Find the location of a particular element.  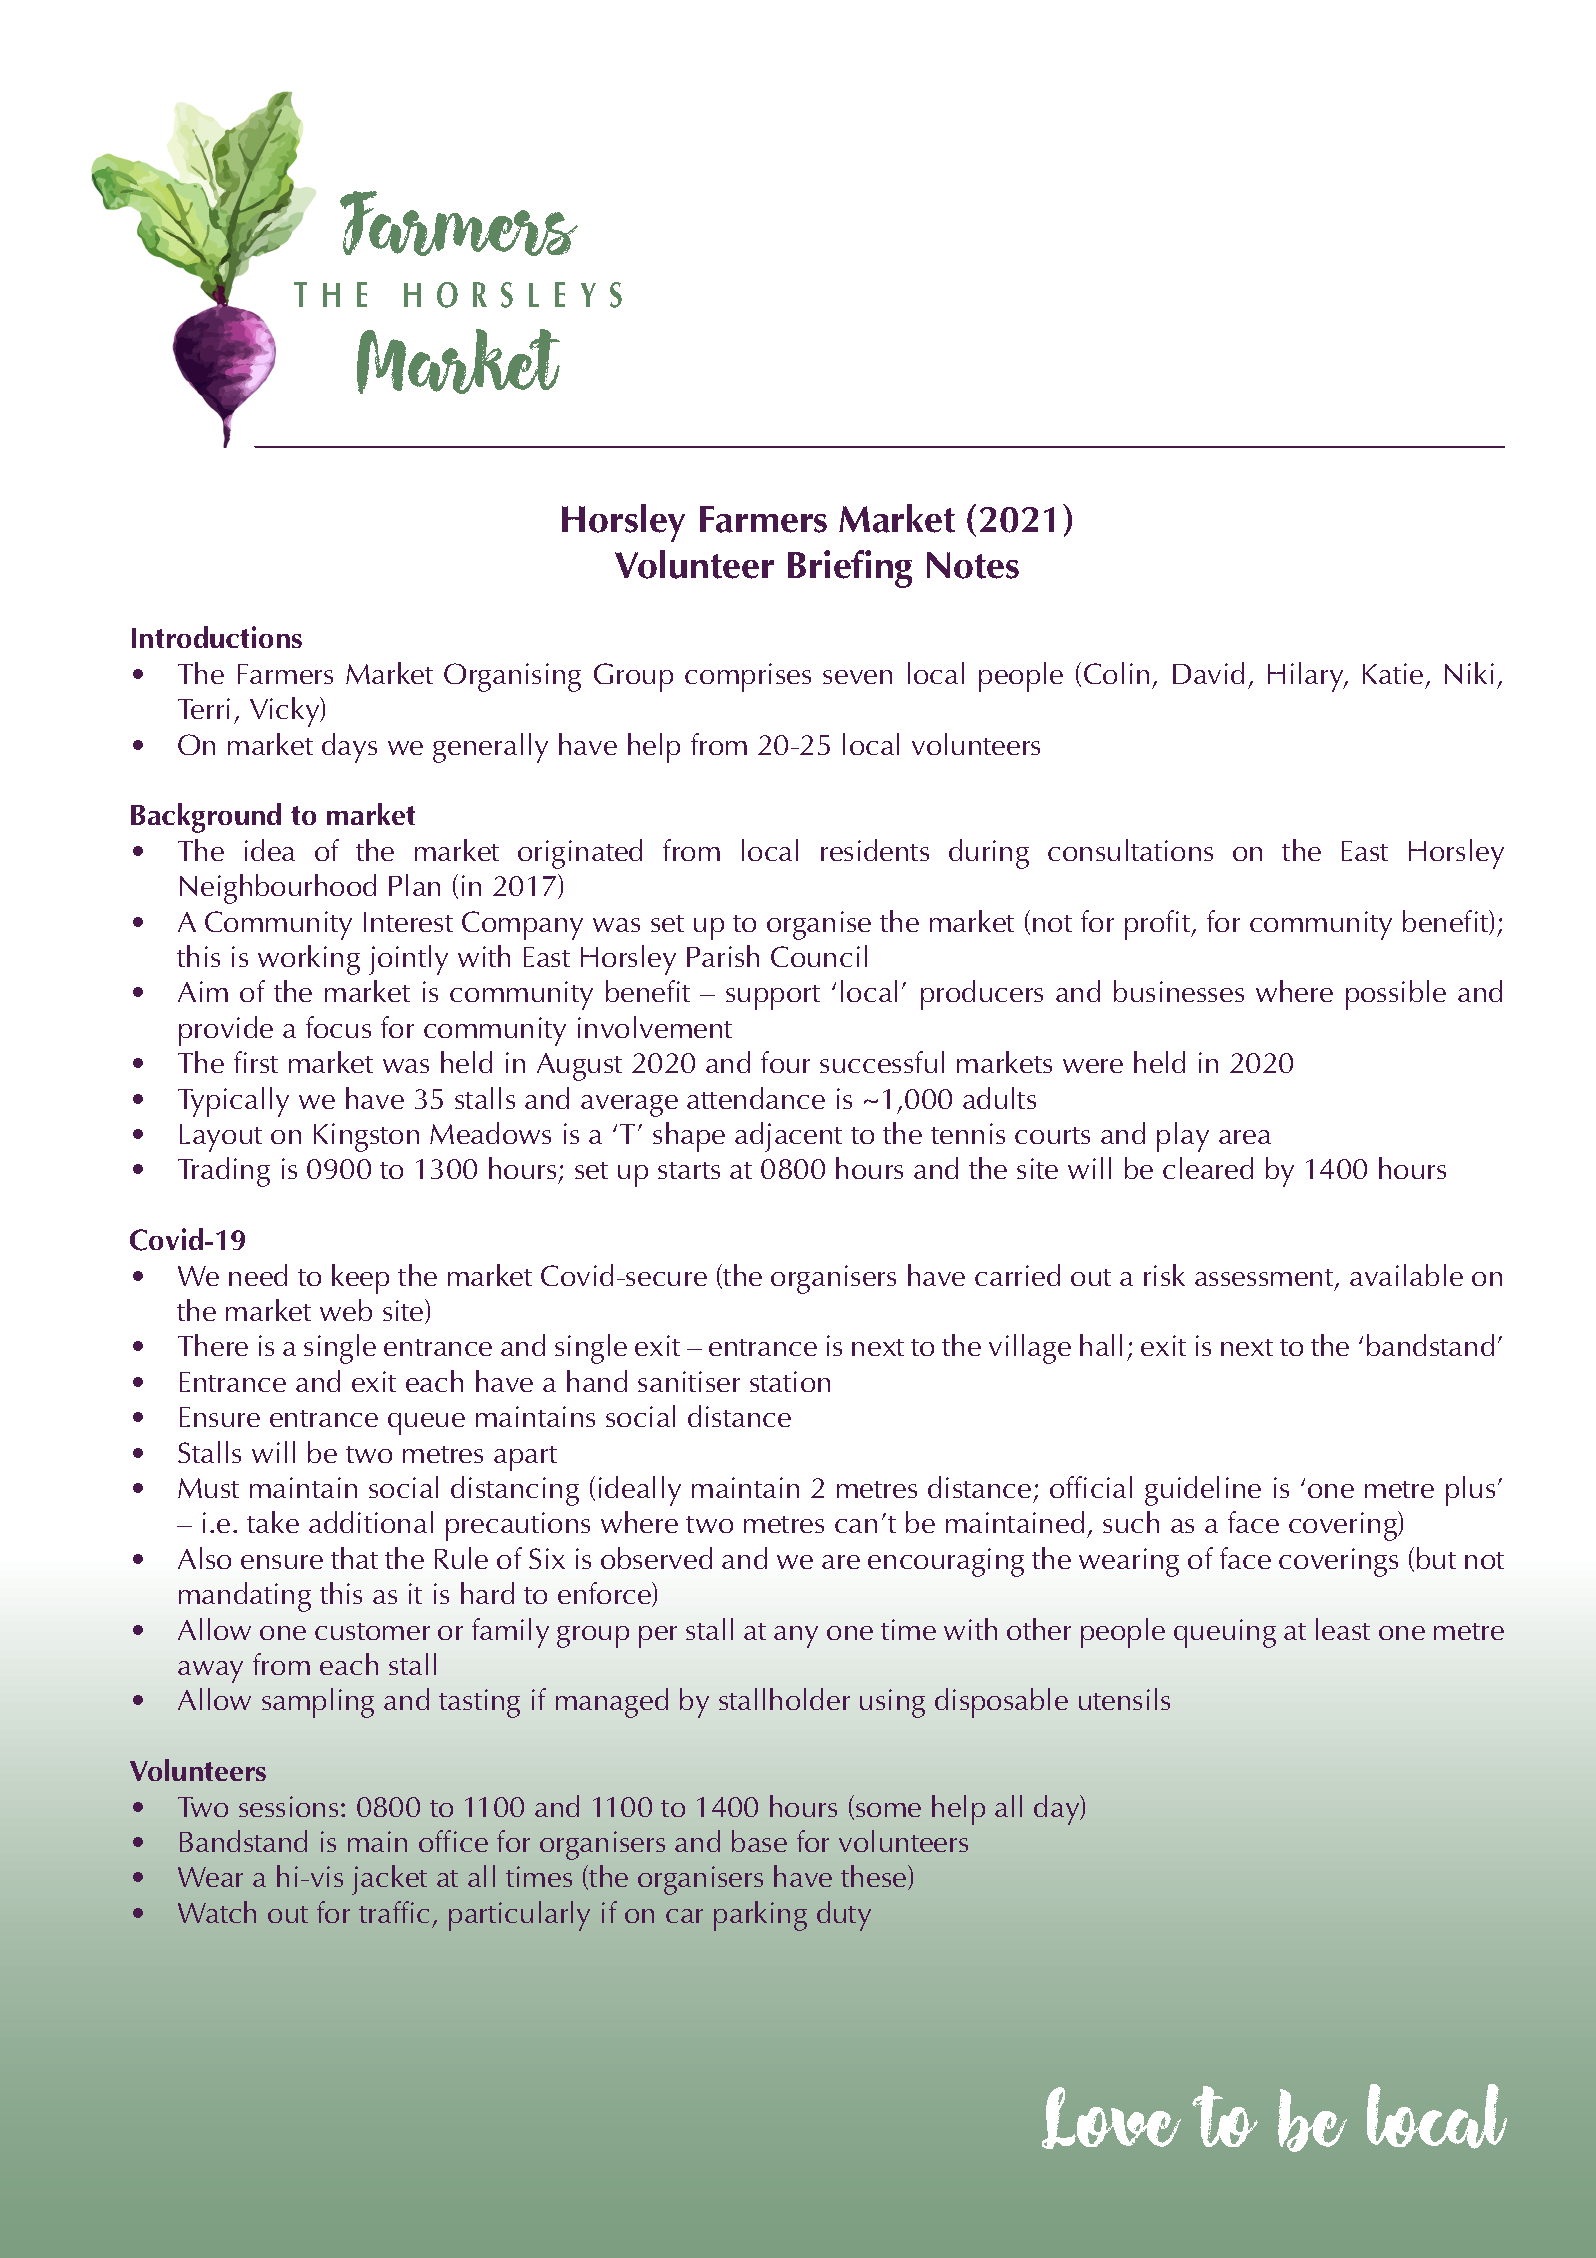

Kingston is located at coordinates (366, 1137).
